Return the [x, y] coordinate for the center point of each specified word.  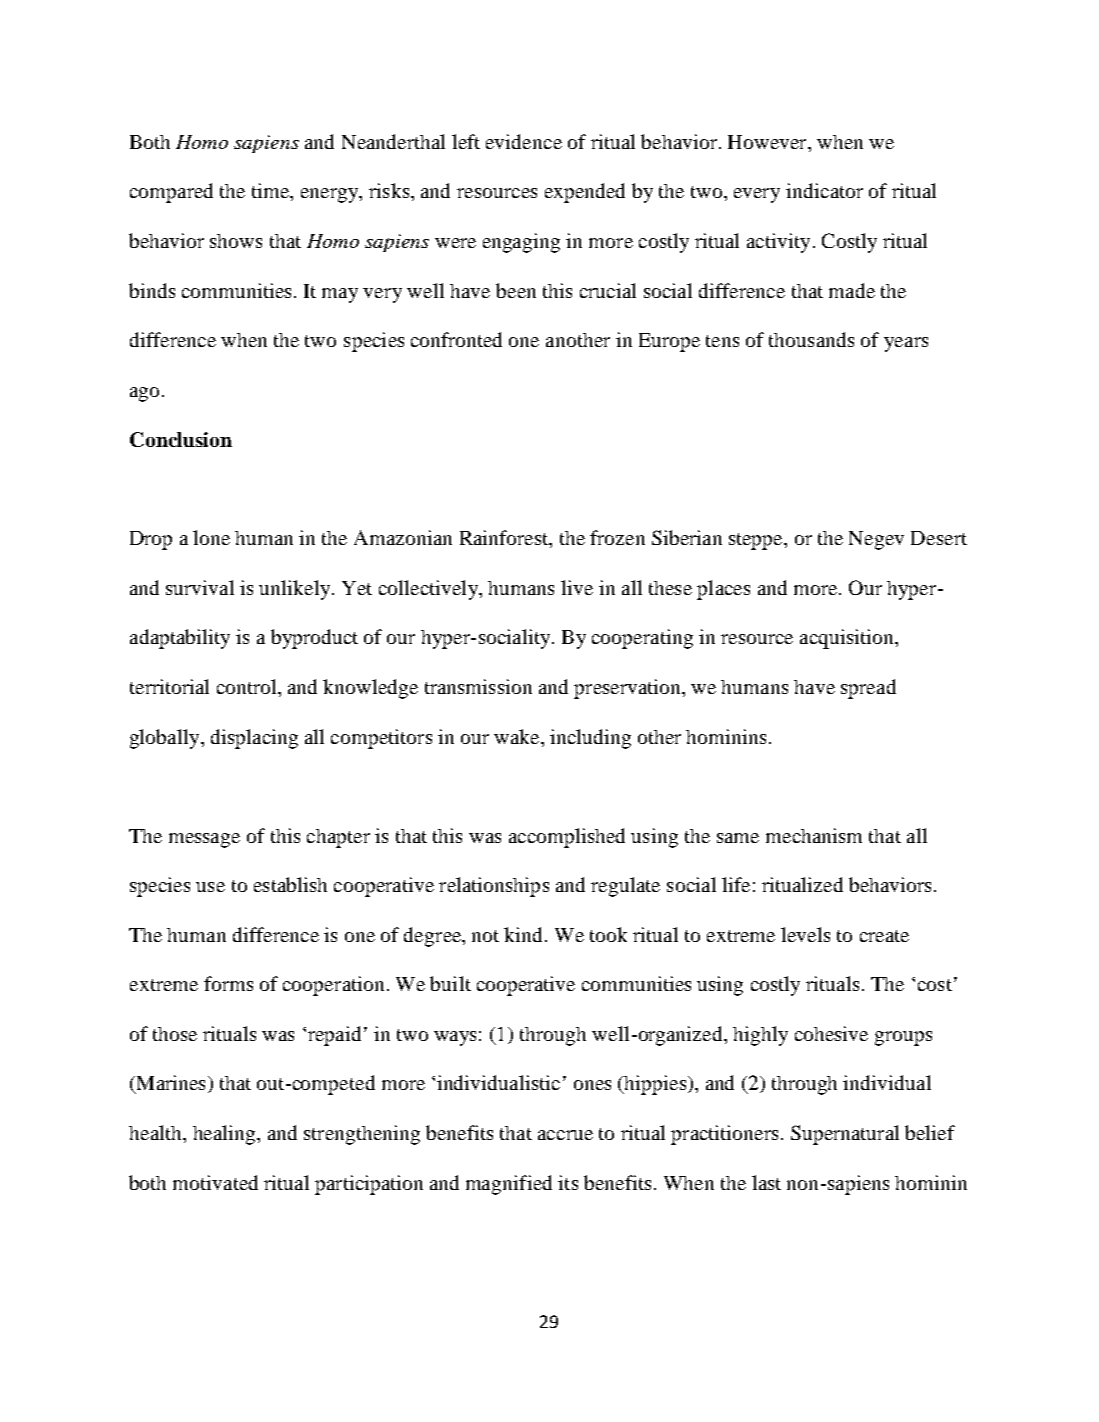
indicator [824, 190]
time [271, 190]
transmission [478, 686]
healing [225, 1135]
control [248, 686]
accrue [565, 1135]
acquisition [848, 639]
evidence [524, 141]
